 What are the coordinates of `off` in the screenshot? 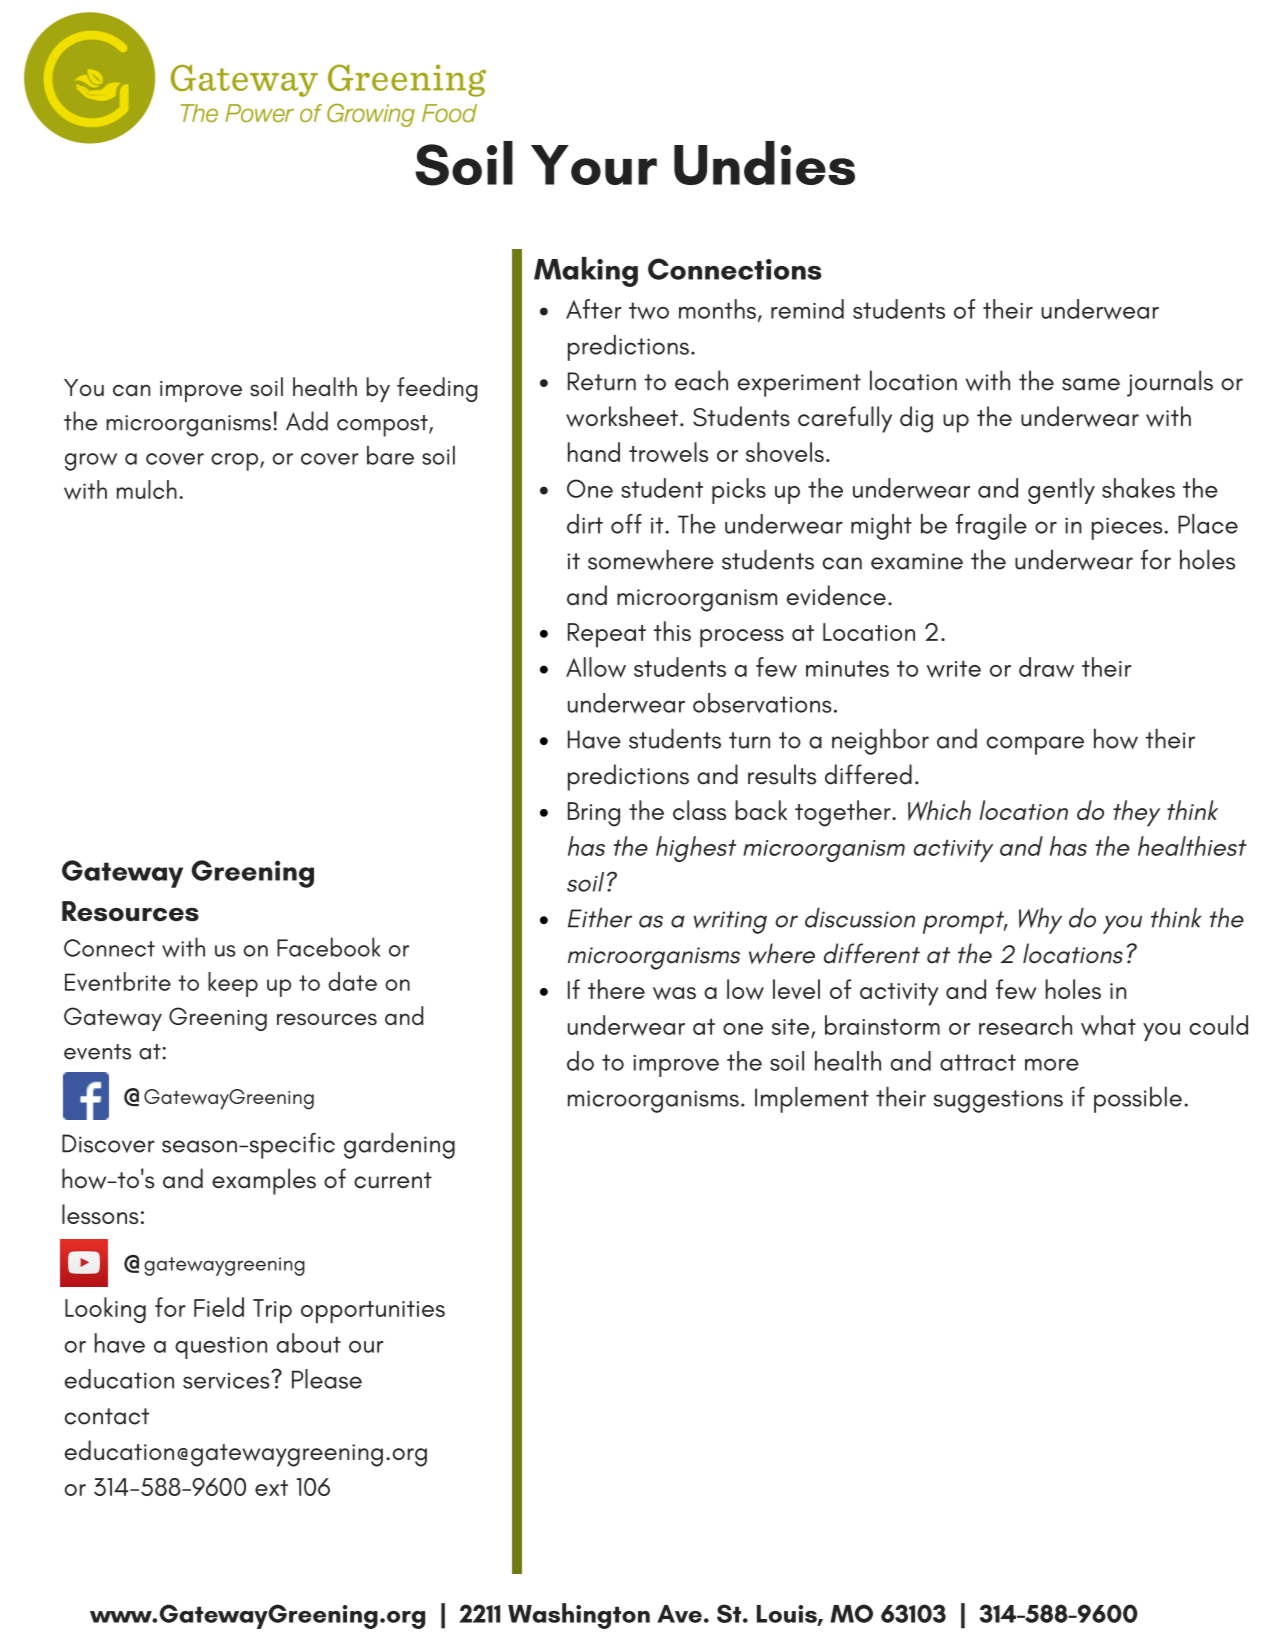 It's located at (626, 524).
